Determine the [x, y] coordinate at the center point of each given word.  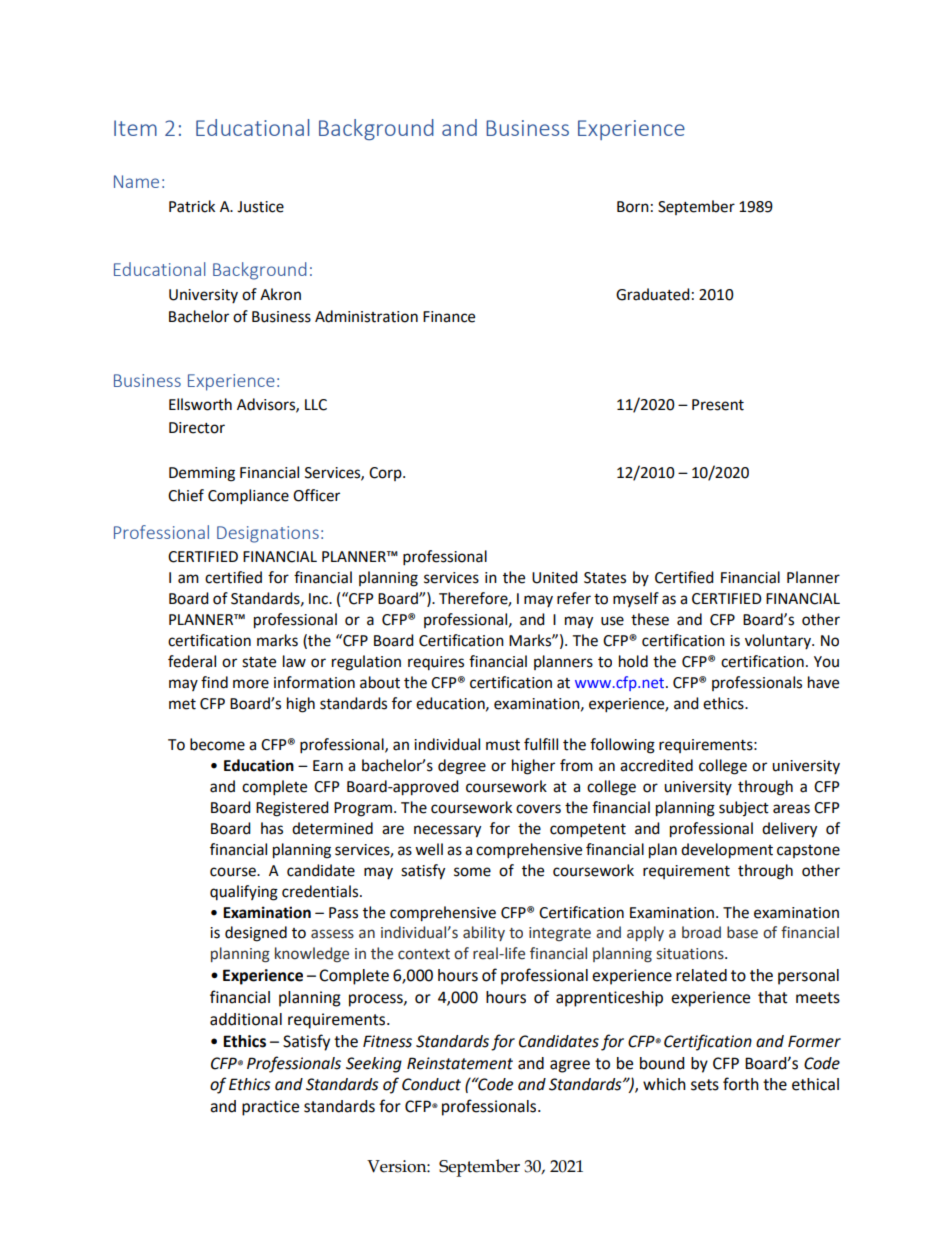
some [472, 872]
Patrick [192, 206]
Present [718, 405]
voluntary [779, 641]
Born [633, 207]
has [272, 828]
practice [270, 1108]
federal [192, 661]
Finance [449, 317]
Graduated [653, 294]
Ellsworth [200, 404]
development [727, 851]
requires [436, 663]
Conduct [431, 1084]
